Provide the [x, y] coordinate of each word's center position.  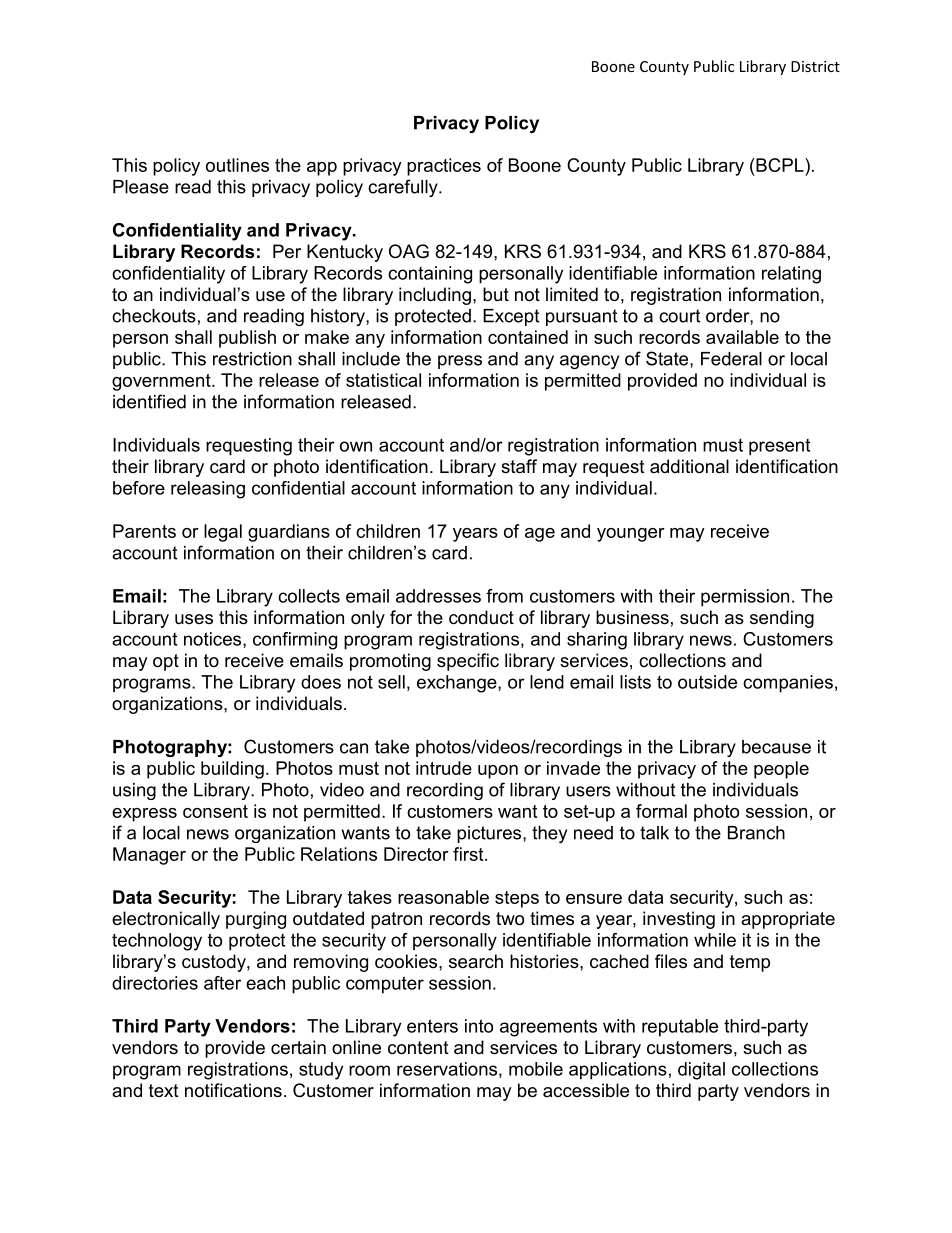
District [815, 66]
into [479, 1026]
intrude [444, 768]
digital [701, 1071]
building [232, 770]
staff [519, 466]
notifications [233, 1090]
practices [444, 167]
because [776, 747]
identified [149, 401]
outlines [237, 165]
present [779, 447]
